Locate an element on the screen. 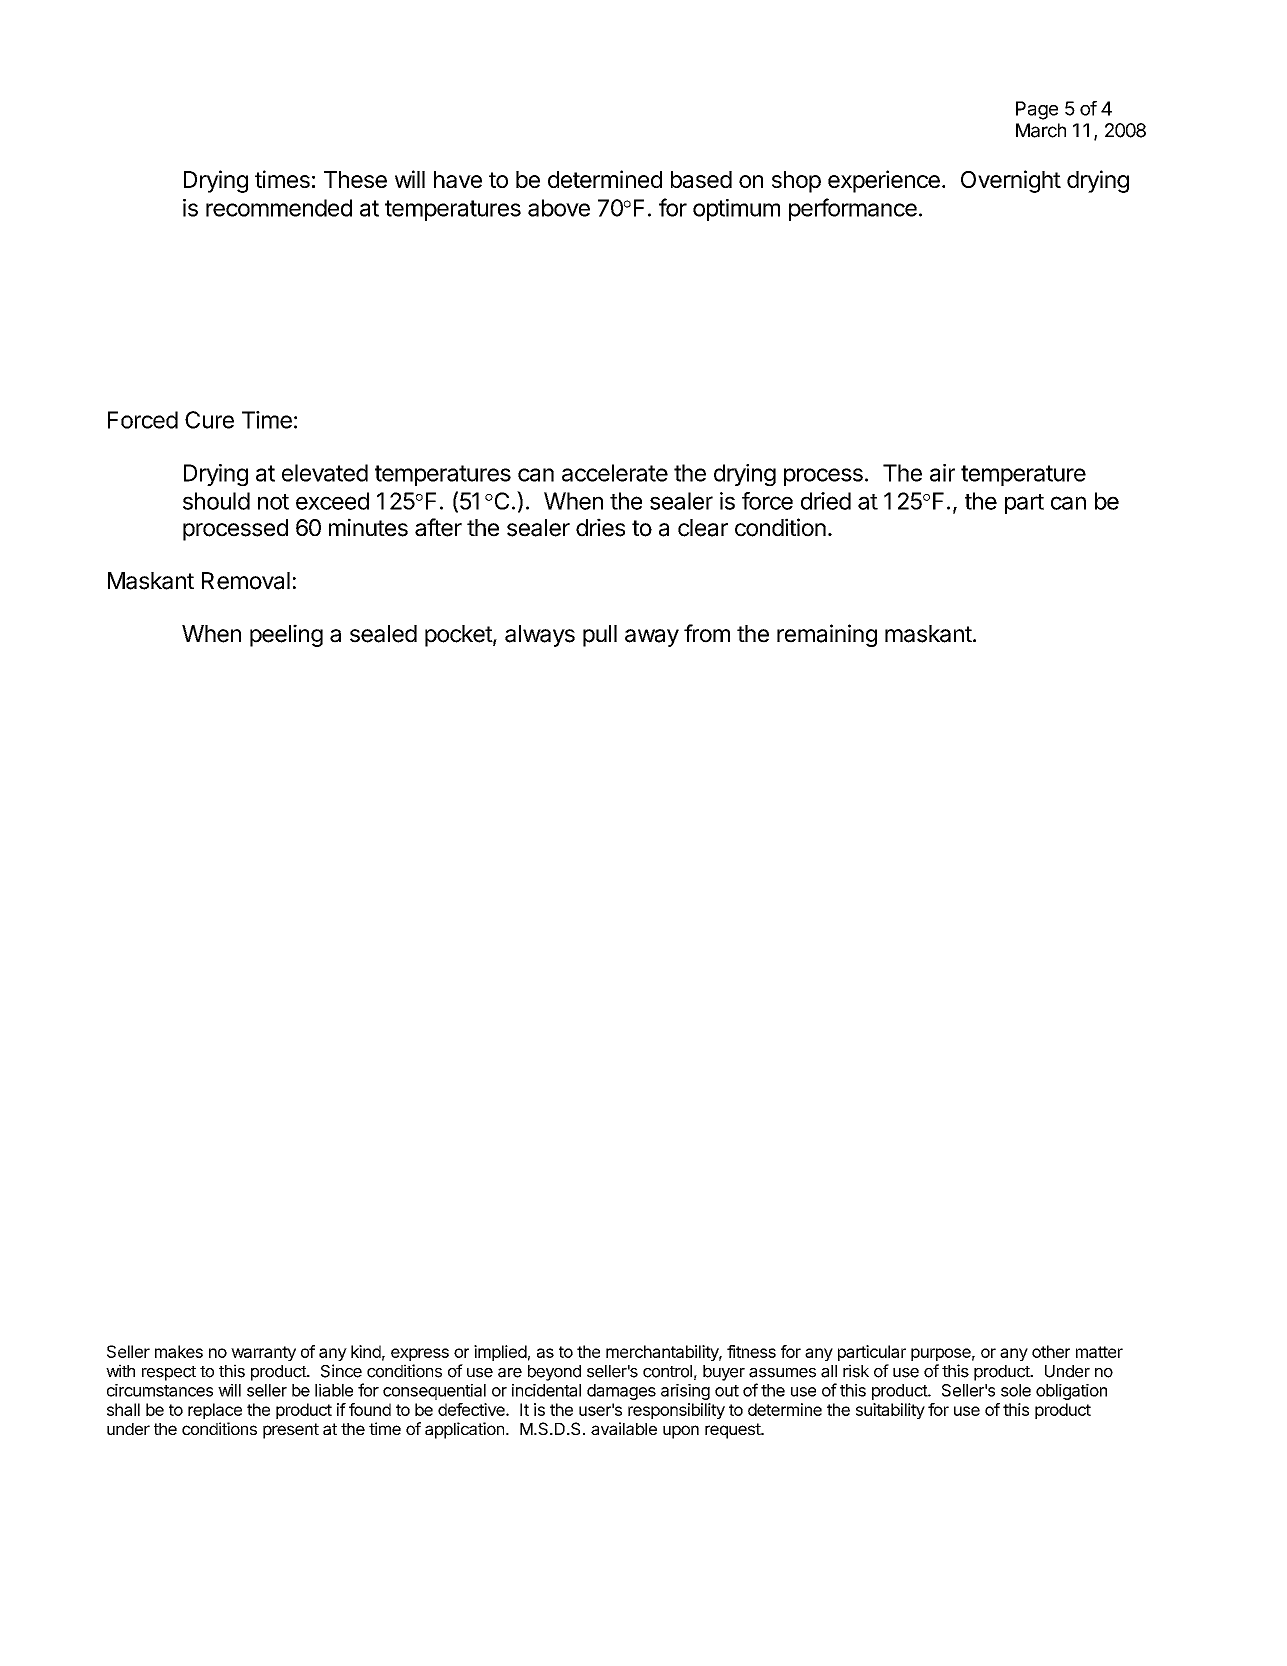 The width and height of the screenshot is (1287, 1666). peeling is located at coordinates (286, 635).
